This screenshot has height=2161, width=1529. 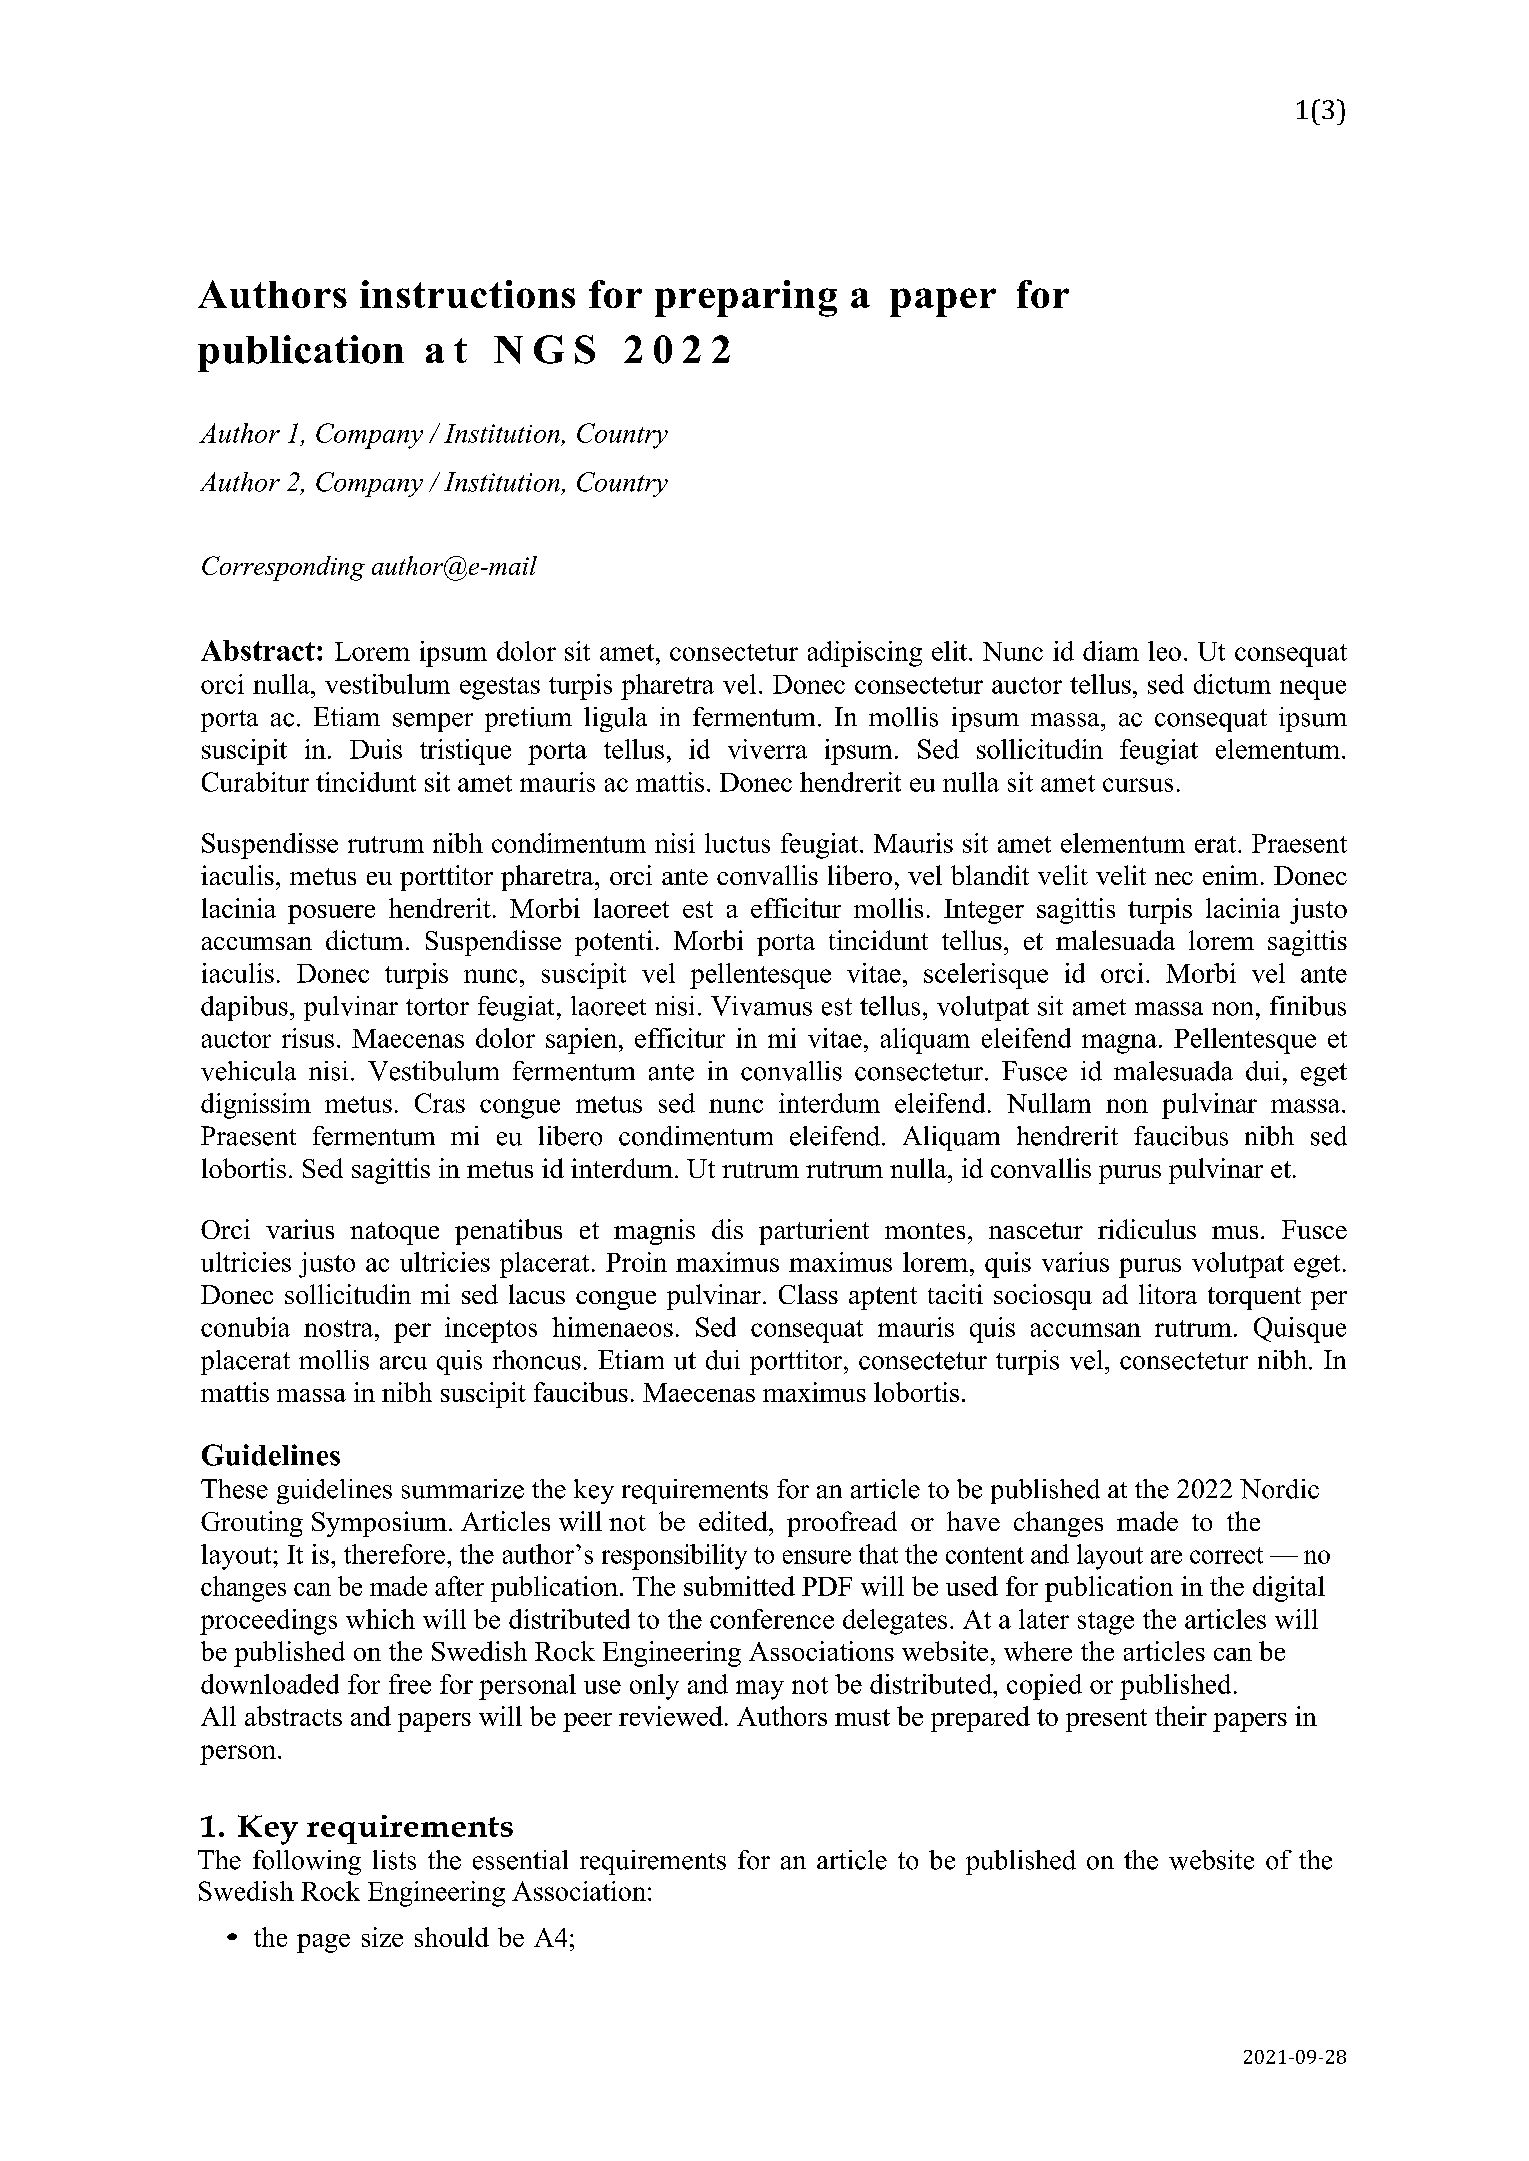 I want to click on Nordic, so click(x=1279, y=1489).
